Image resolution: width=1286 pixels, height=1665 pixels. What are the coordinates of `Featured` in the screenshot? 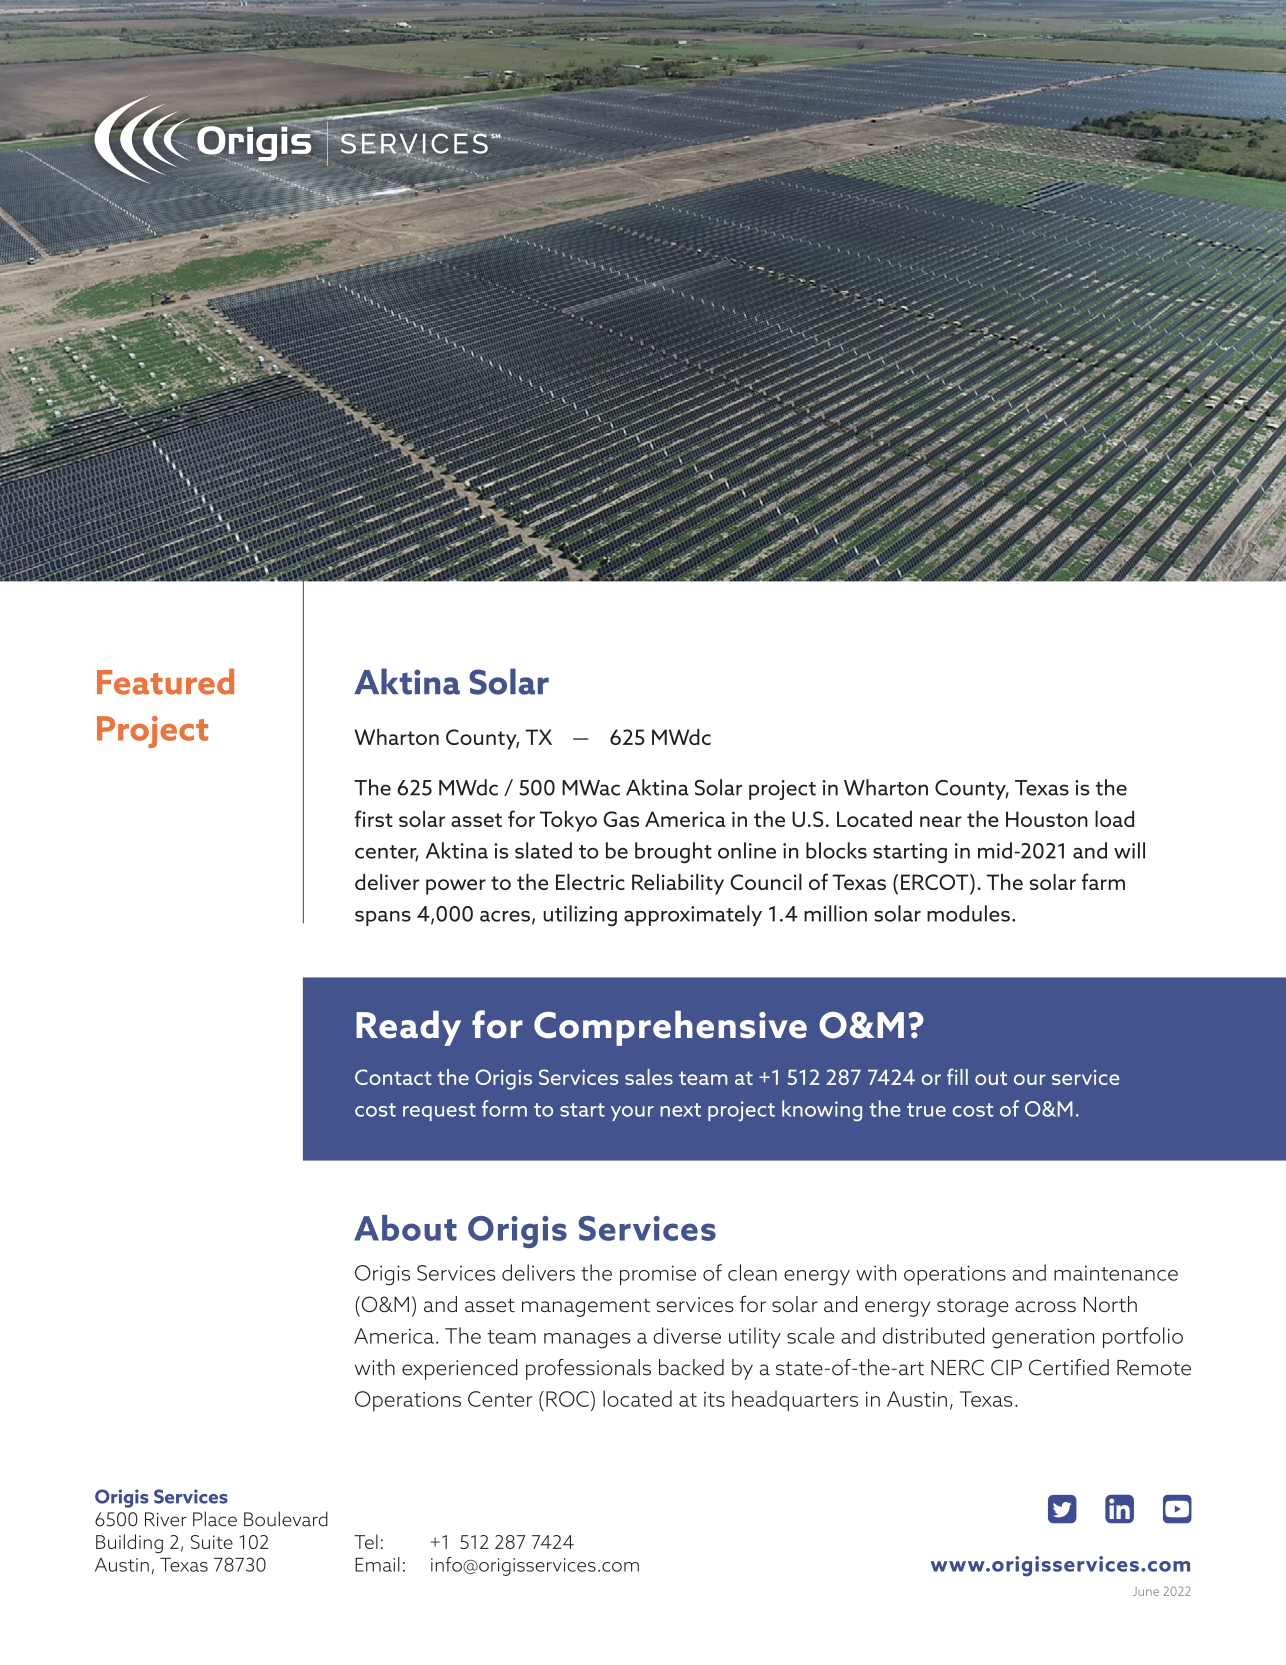 It's located at (165, 681).
